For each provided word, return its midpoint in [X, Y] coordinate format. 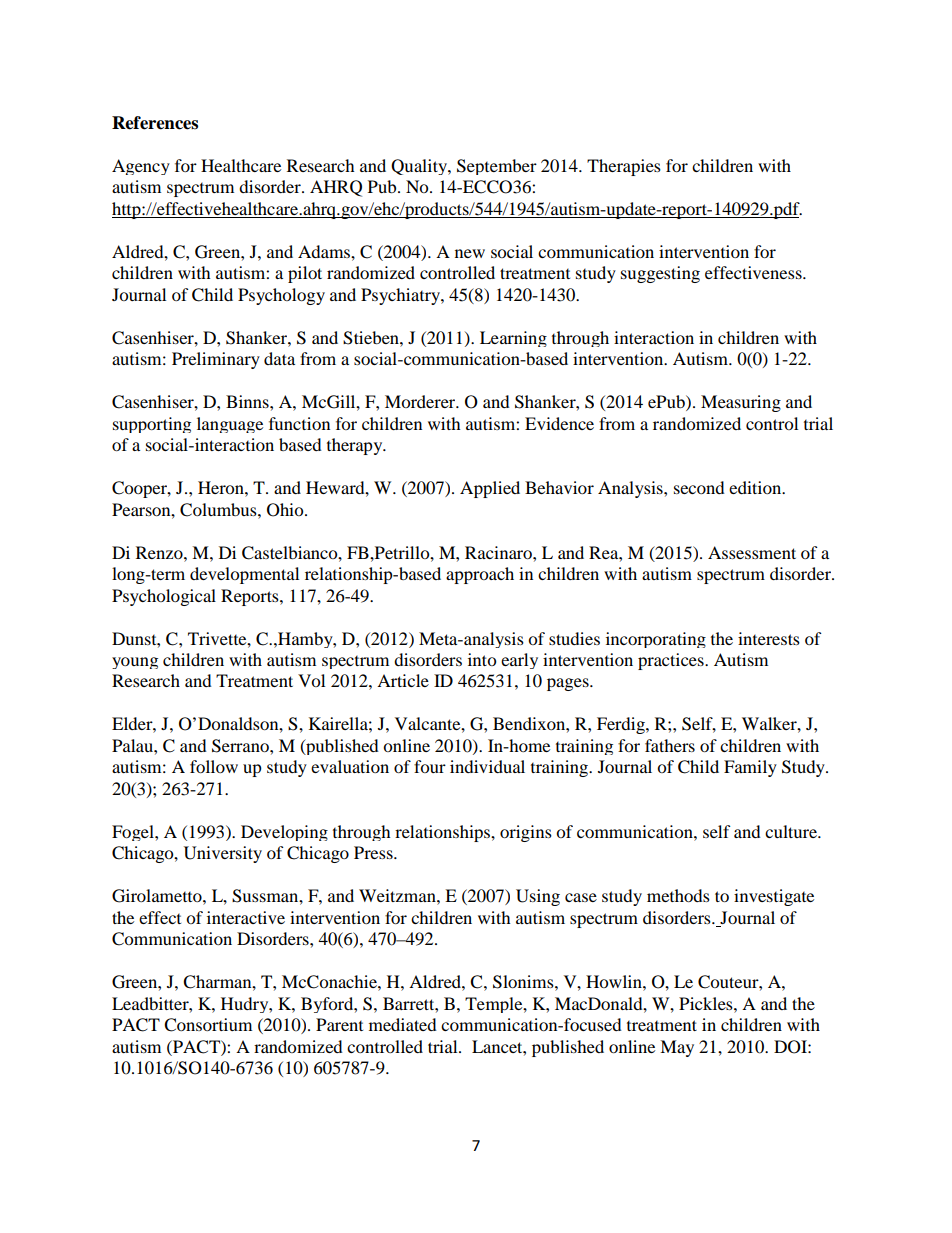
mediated [403, 1024]
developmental [244, 575]
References [155, 123]
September [497, 167]
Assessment [752, 552]
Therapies [624, 167]
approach [480, 575]
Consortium [208, 1025]
